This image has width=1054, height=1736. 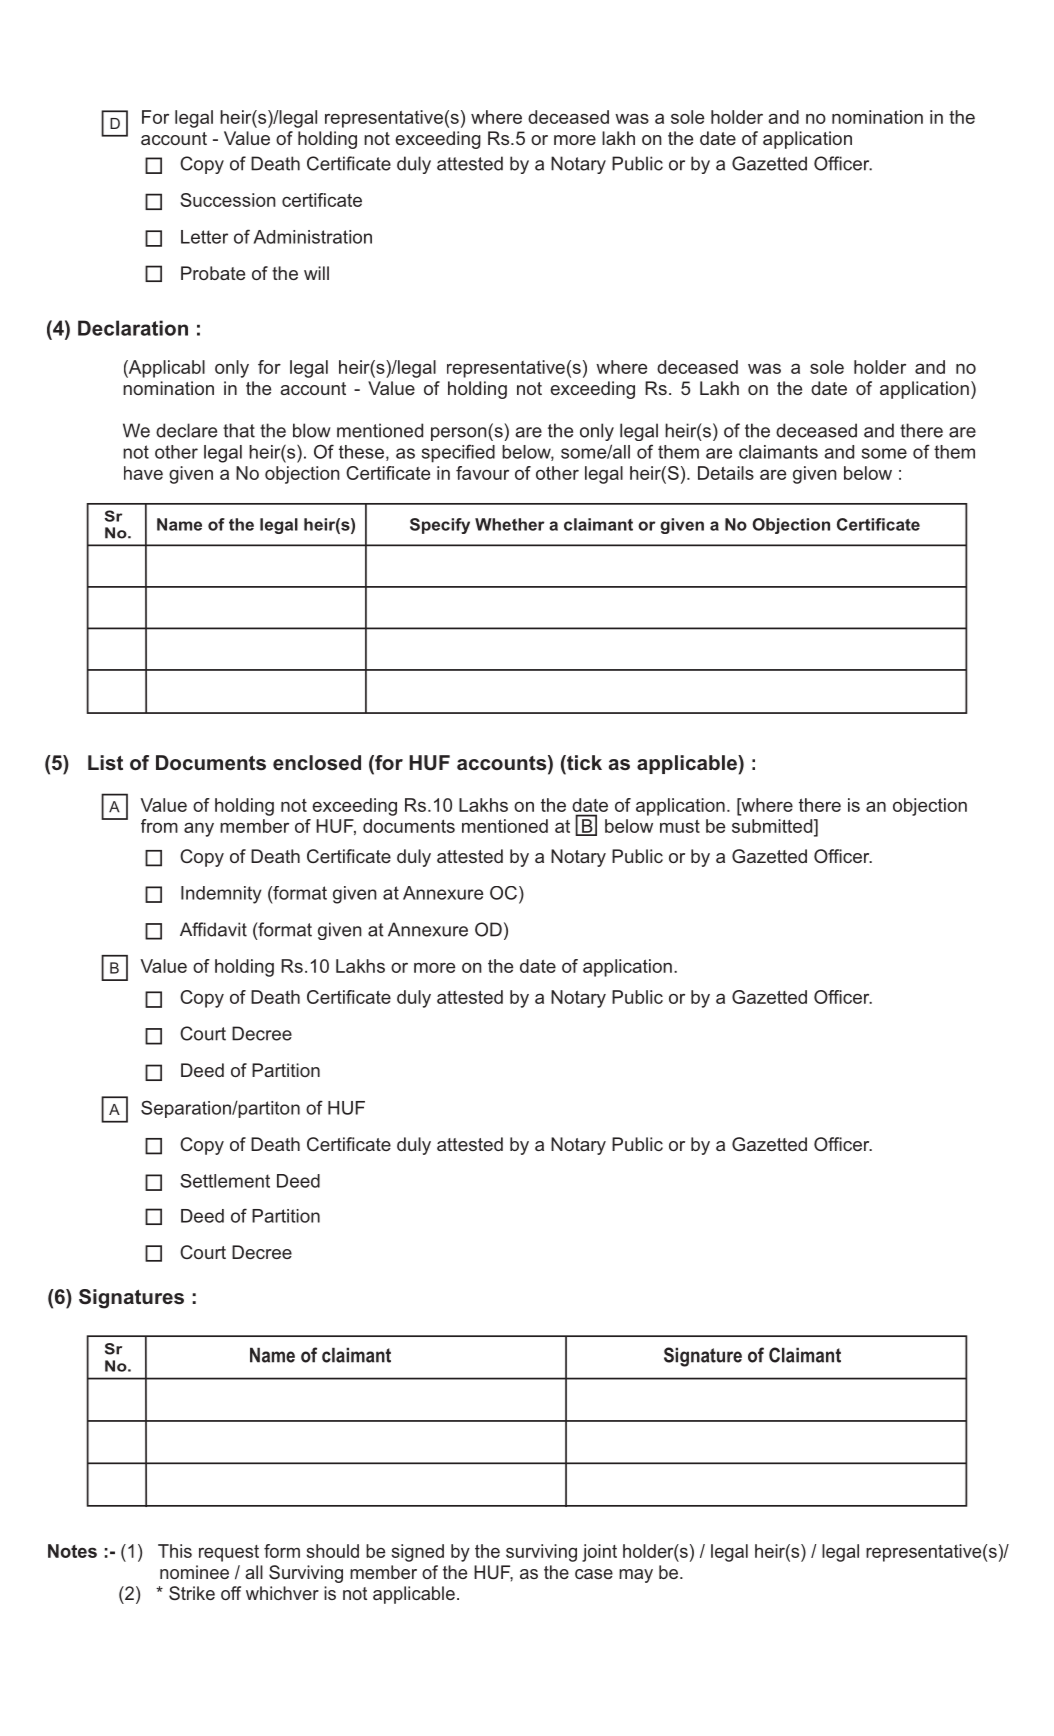 I want to click on This, so click(x=175, y=1551).
